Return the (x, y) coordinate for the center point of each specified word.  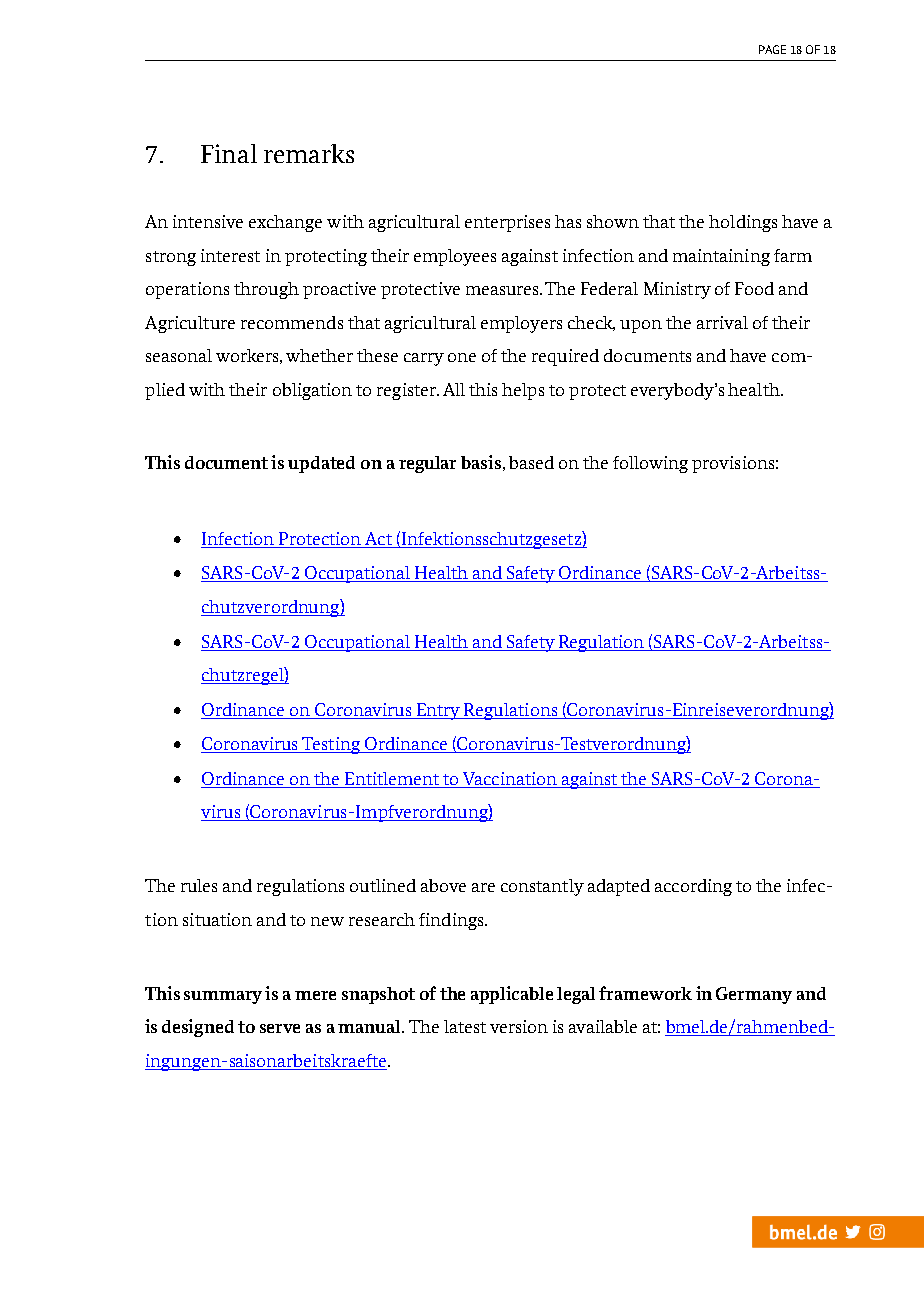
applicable (512, 995)
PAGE (772, 49)
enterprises (507, 223)
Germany (754, 995)
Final (229, 153)
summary (225, 997)
